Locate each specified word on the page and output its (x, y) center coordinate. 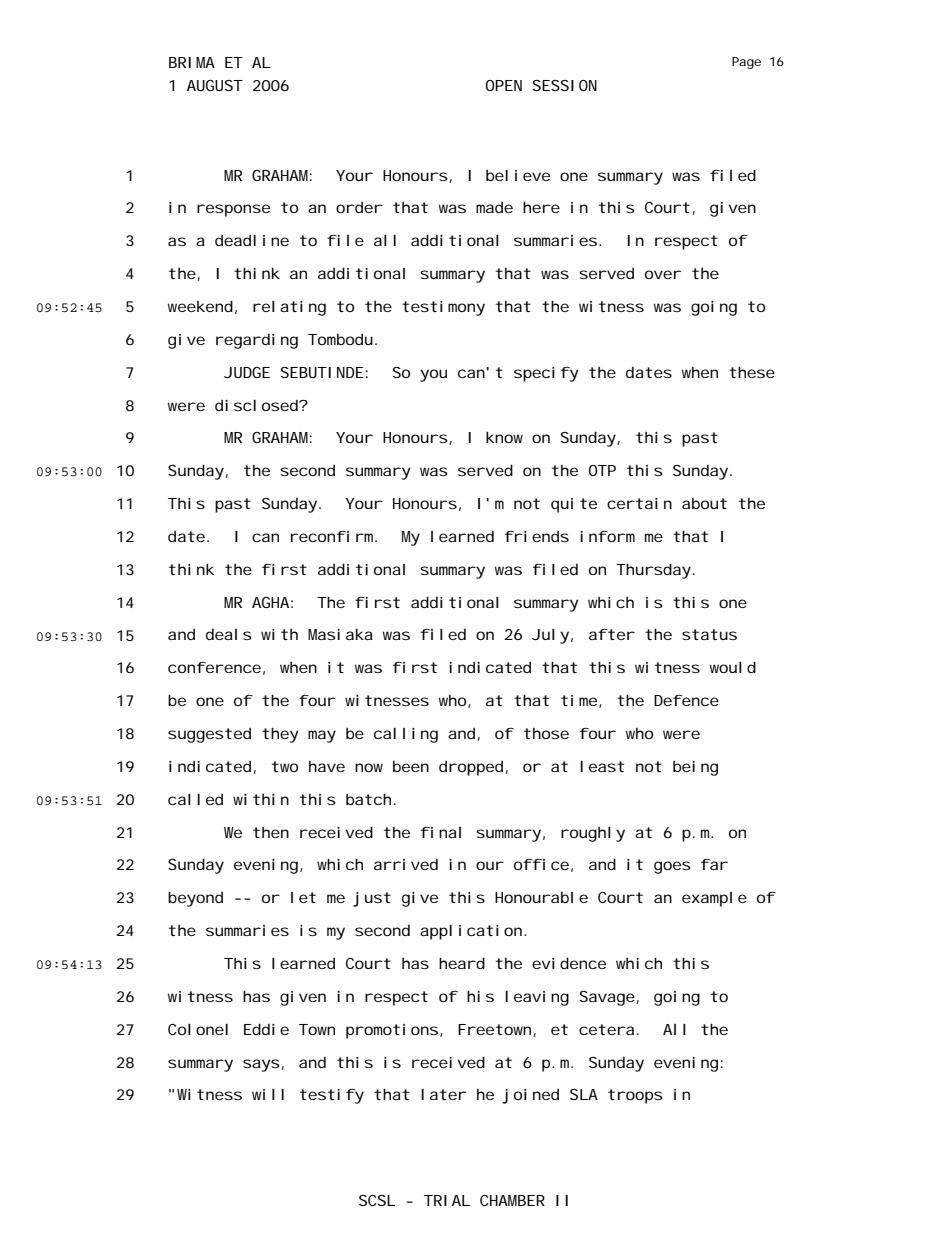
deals (229, 634)
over (663, 274)
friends (537, 536)
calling (406, 735)
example (714, 899)
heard (462, 963)
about (704, 503)
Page (746, 63)
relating (289, 308)
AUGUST (215, 85)
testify (332, 1096)
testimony (443, 308)
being (695, 768)
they (280, 735)
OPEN (504, 85)
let (303, 897)
